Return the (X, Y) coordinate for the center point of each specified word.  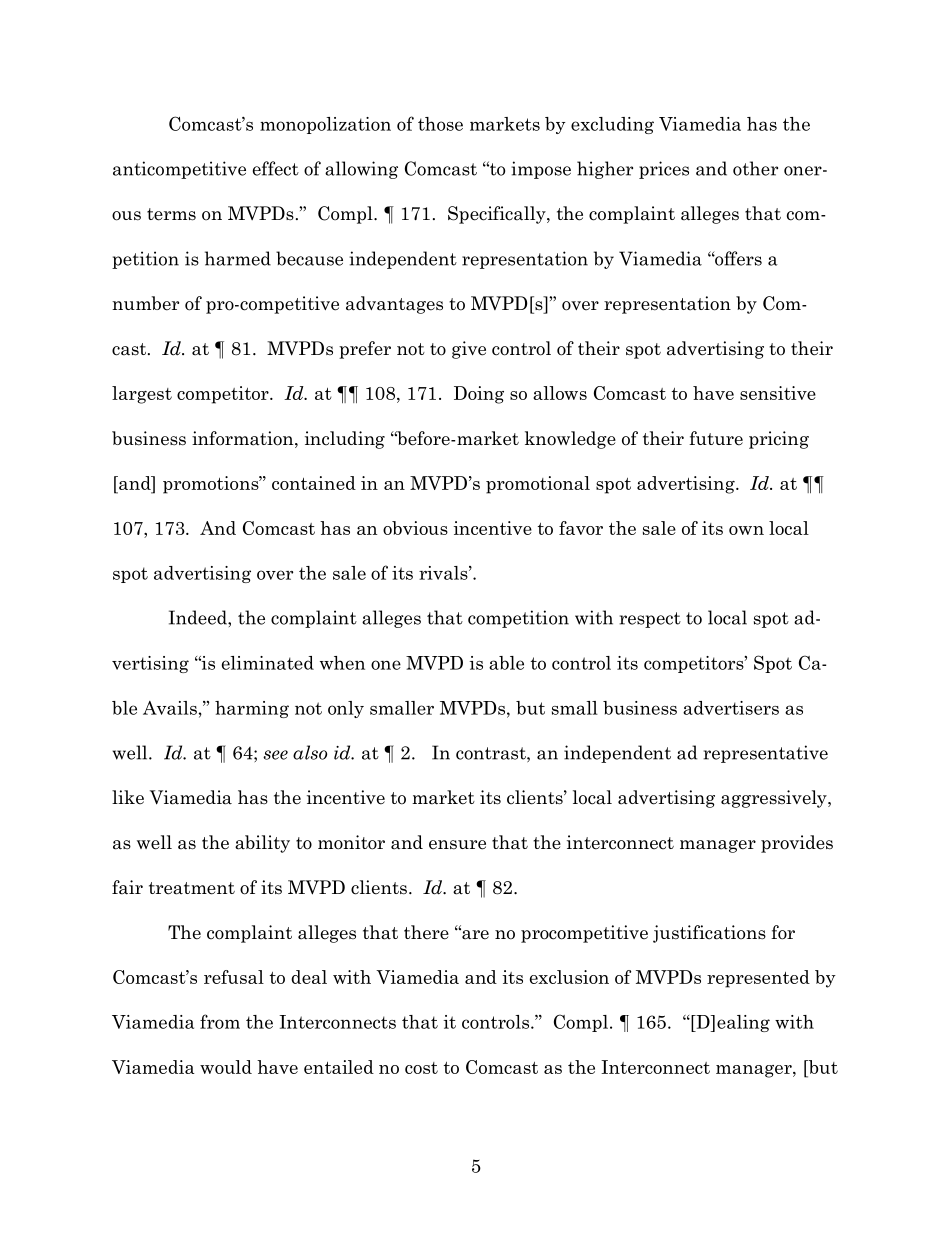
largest (142, 395)
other (755, 168)
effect (276, 168)
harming (252, 709)
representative (765, 754)
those (440, 124)
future (716, 438)
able (506, 663)
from (220, 1021)
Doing (479, 395)
